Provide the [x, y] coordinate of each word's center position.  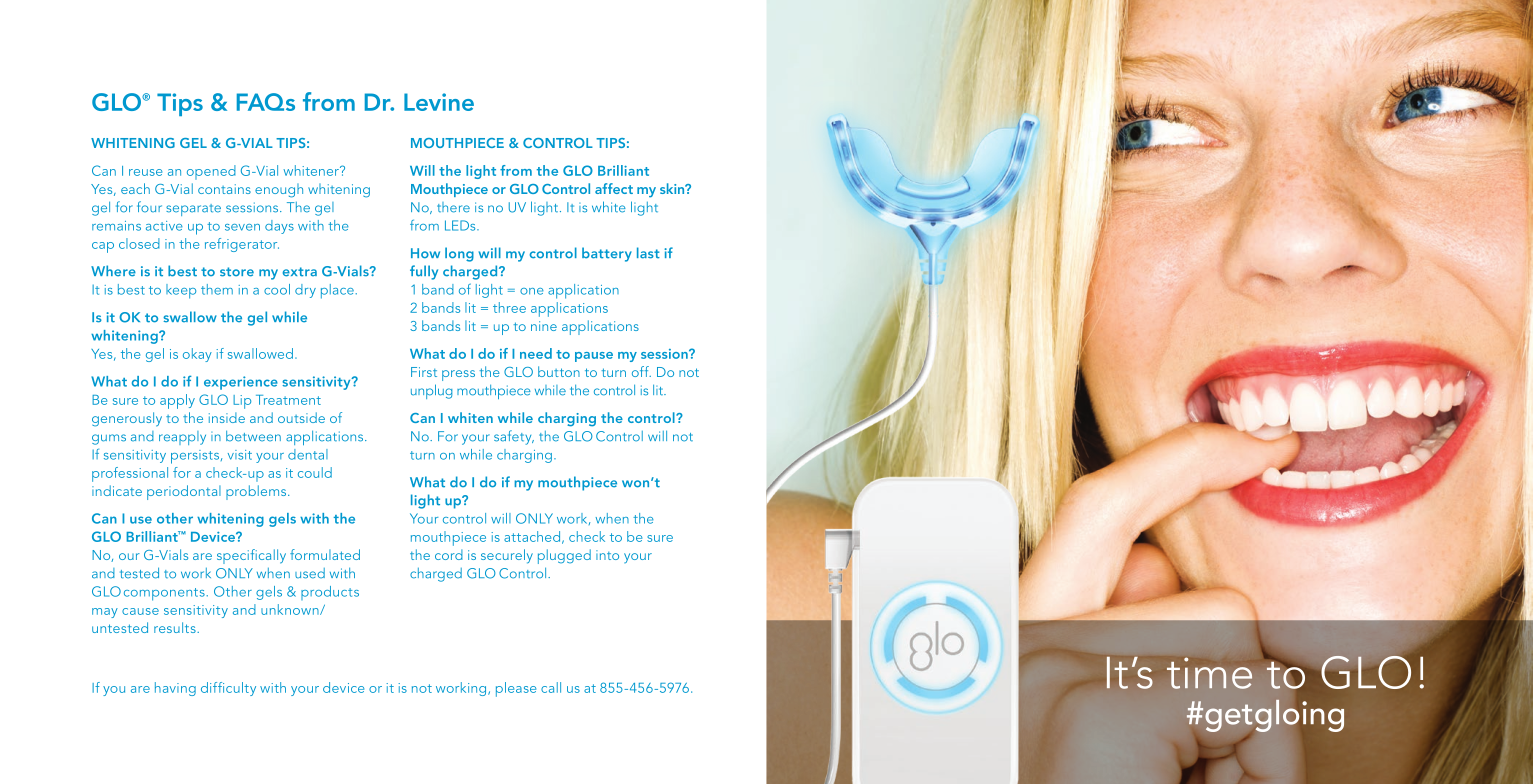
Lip [242, 402]
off [641, 371]
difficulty [228, 689]
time [1209, 673]
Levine [439, 102]
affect [614, 188]
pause [594, 357]
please [516, 689]
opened [211, 172]
